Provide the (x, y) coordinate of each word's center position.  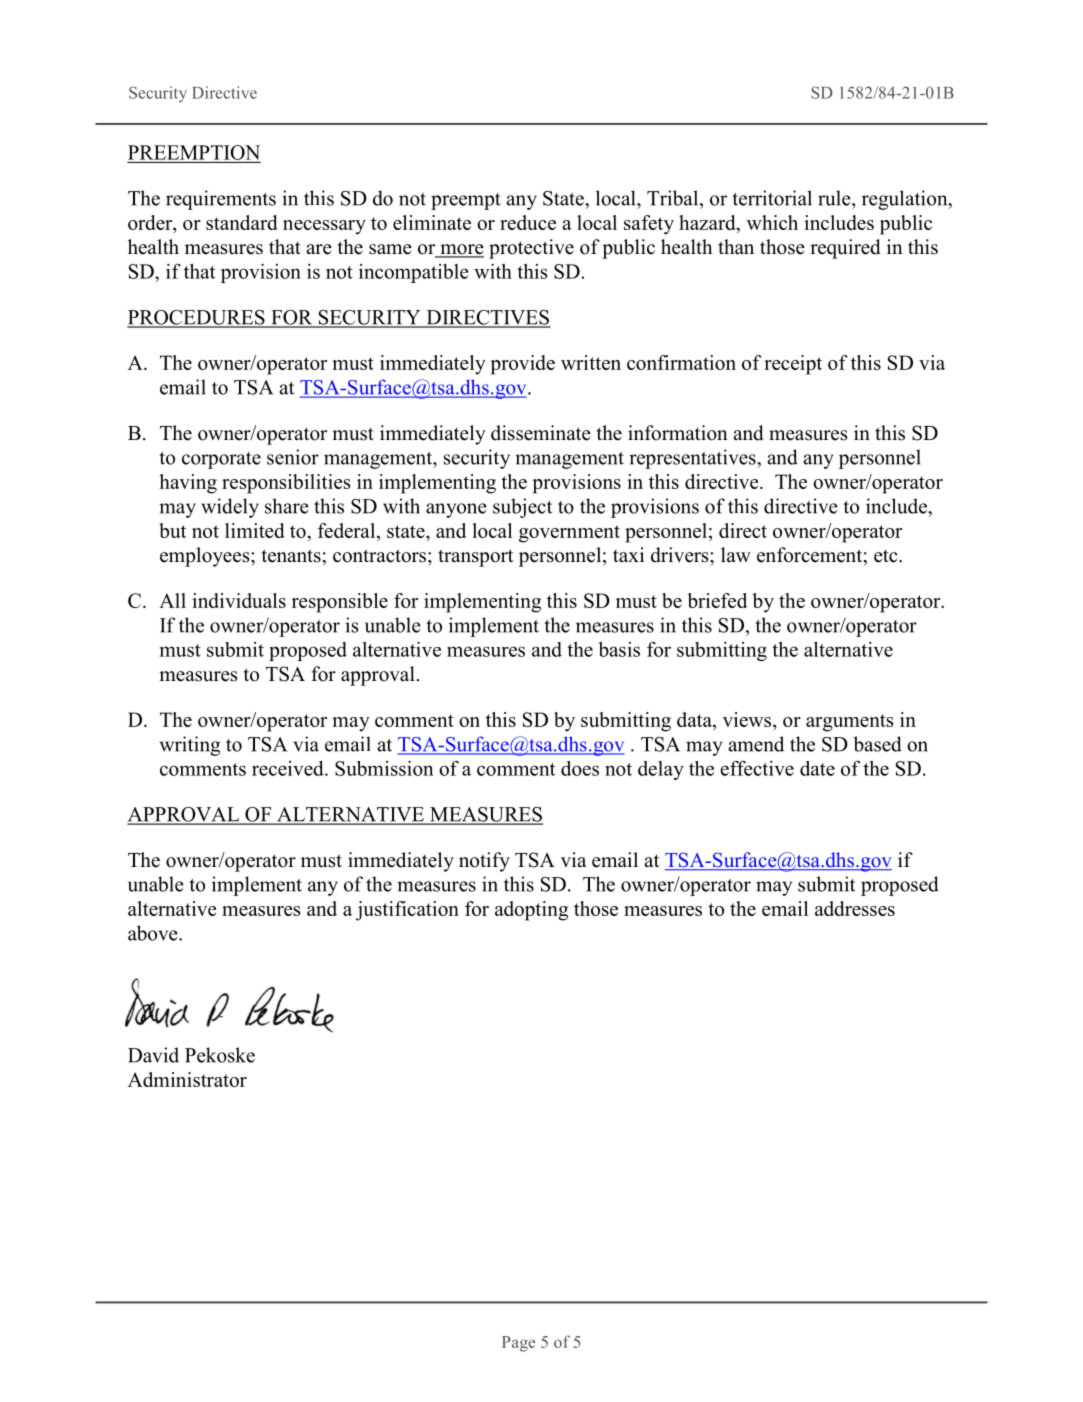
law (736, 554)
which (772, 222)
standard (242, 222)
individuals (239, 600)
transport (475, 558)
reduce (528, 222)
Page (518, 1344)
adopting (531, 911)
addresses (855, 908)
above (154, 933)
